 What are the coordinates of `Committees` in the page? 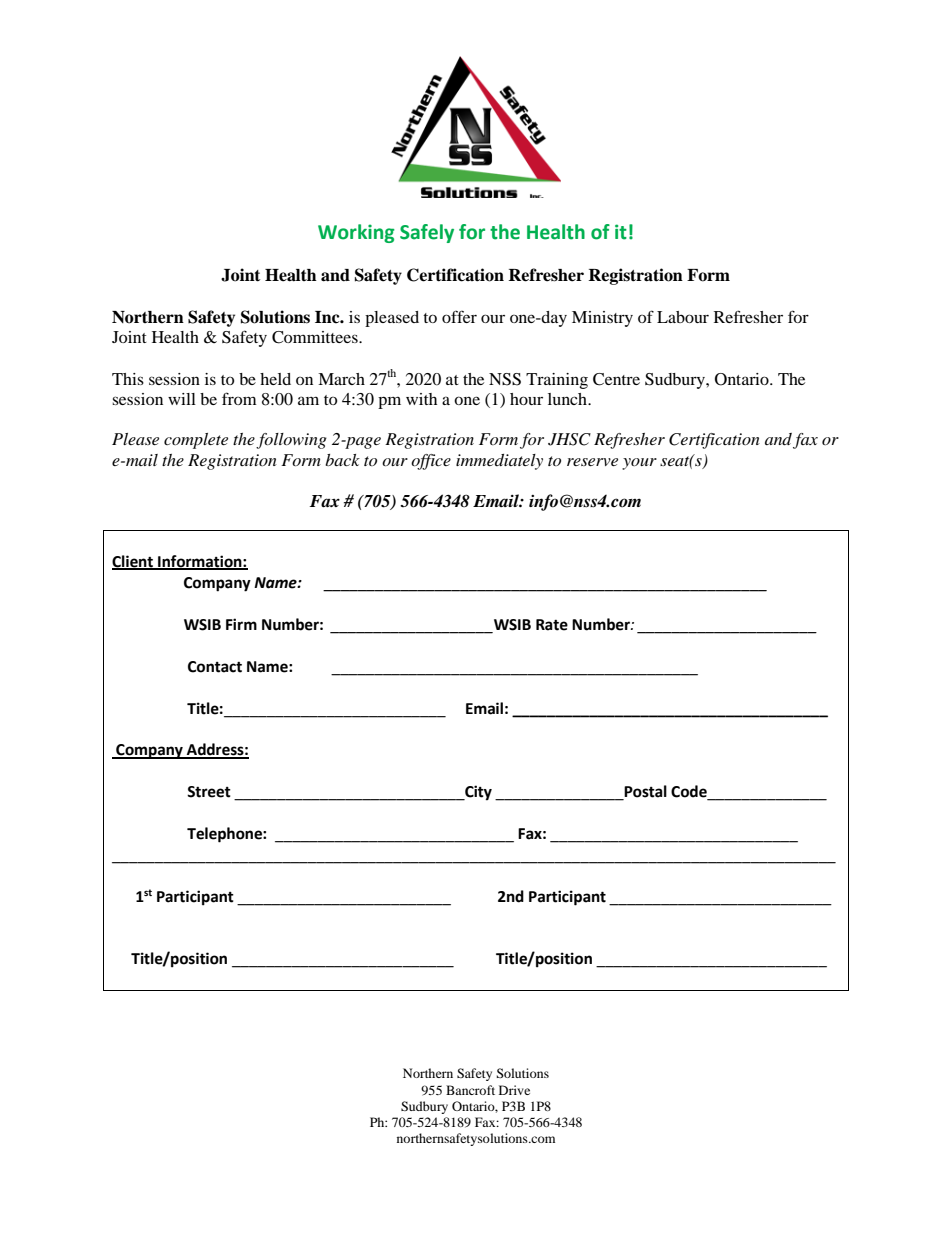 It's located at (316, 337).
